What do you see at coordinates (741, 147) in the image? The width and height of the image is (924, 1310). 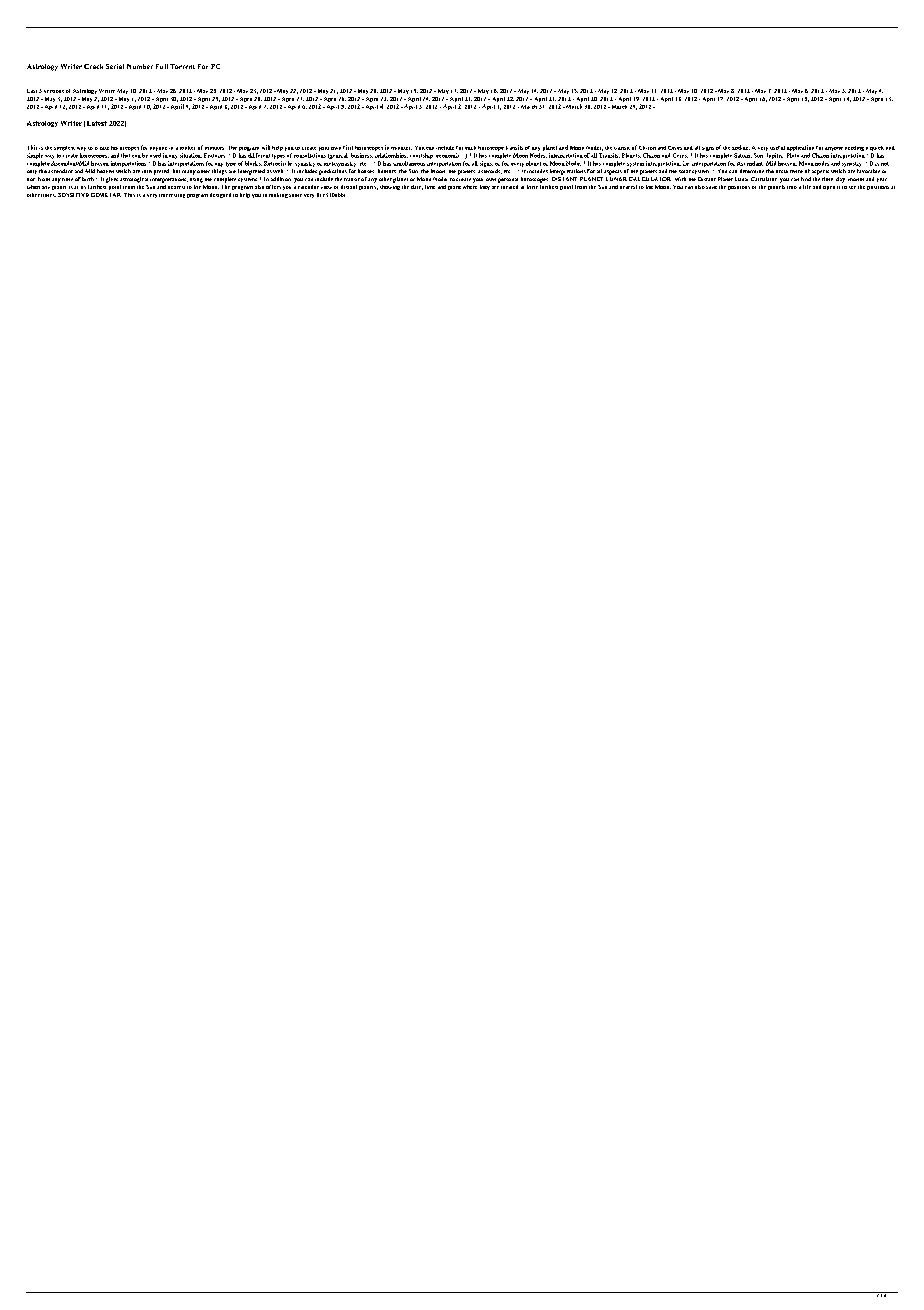 I see `zodiac` at bounding box center [741, 147].
